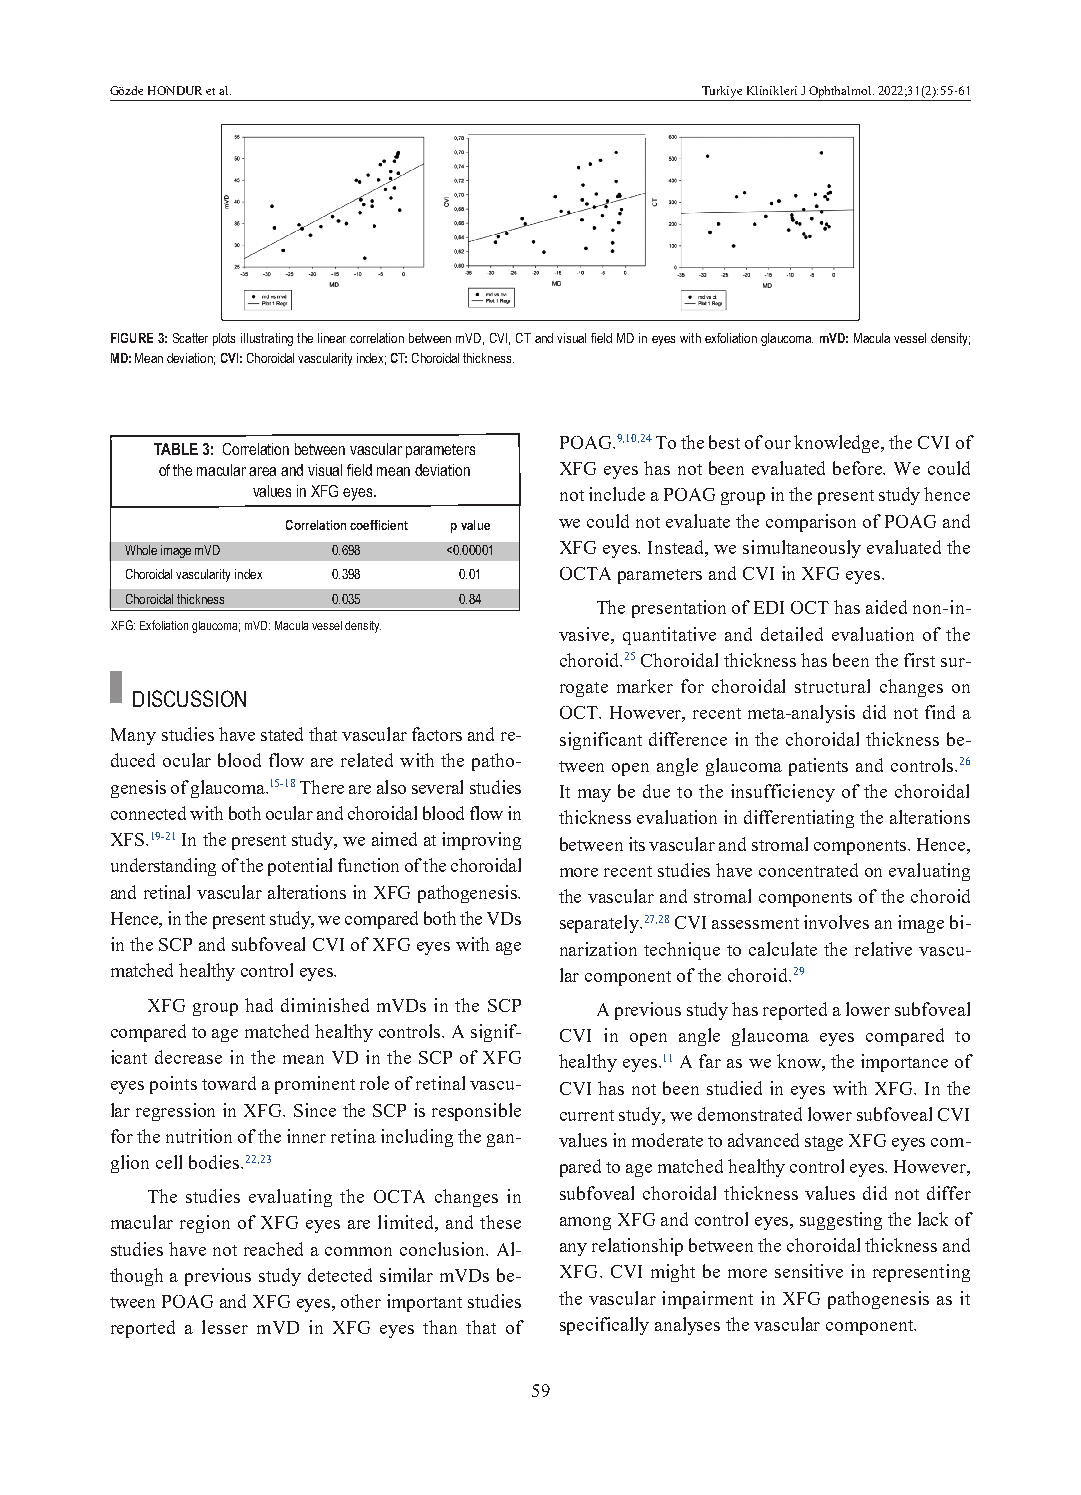 The width and height of the document is (1081, 1495). Describe the element at coordinates (809, 1271) in the document. I see `sensitive` at that location.
